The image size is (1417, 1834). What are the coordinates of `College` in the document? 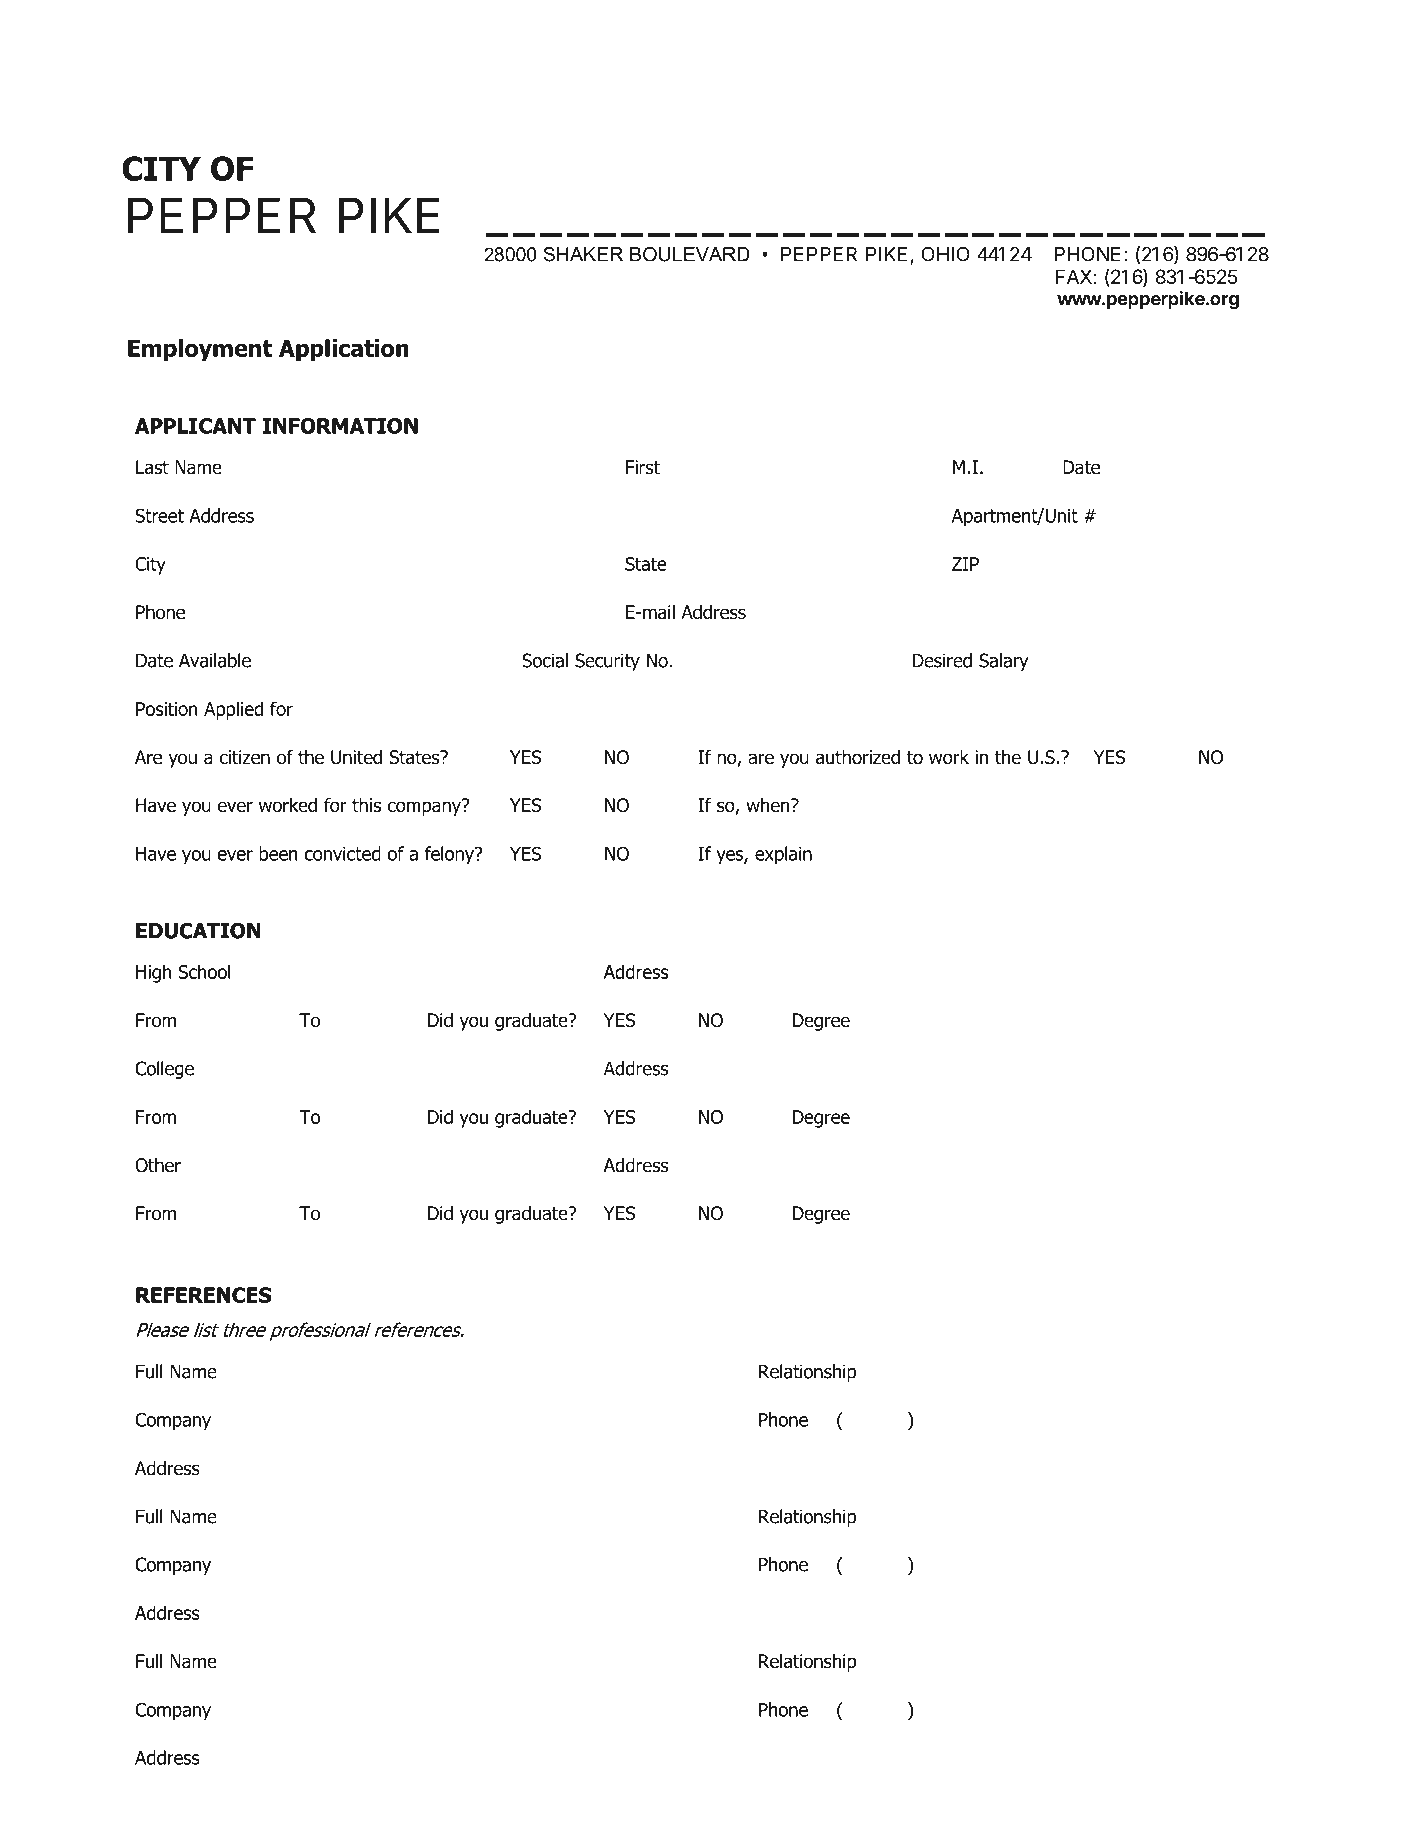 It's located at (164, 1070).
